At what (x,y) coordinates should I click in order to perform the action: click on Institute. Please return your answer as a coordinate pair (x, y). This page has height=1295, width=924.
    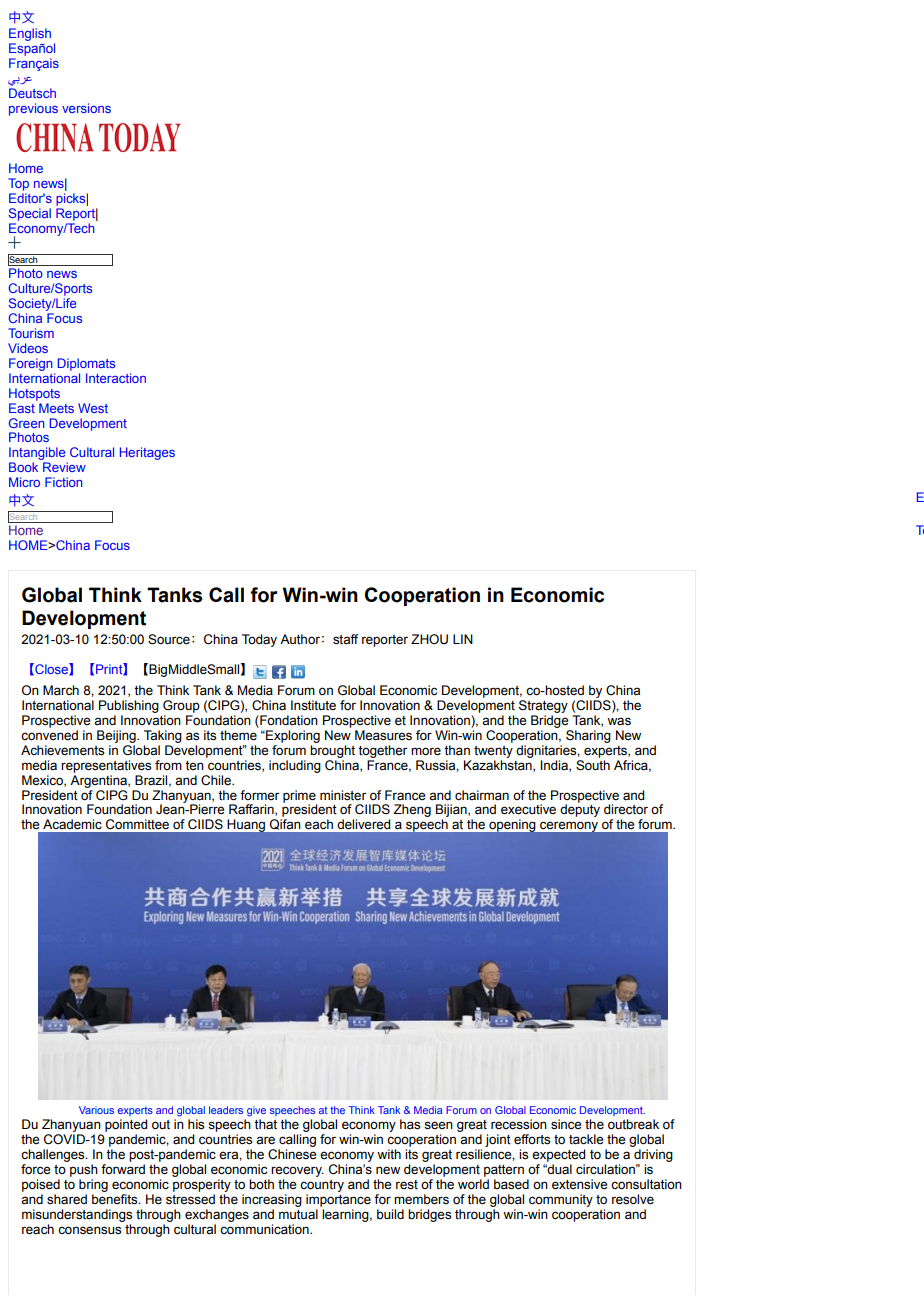
    Looking at the image, I should click on (313, 705).
